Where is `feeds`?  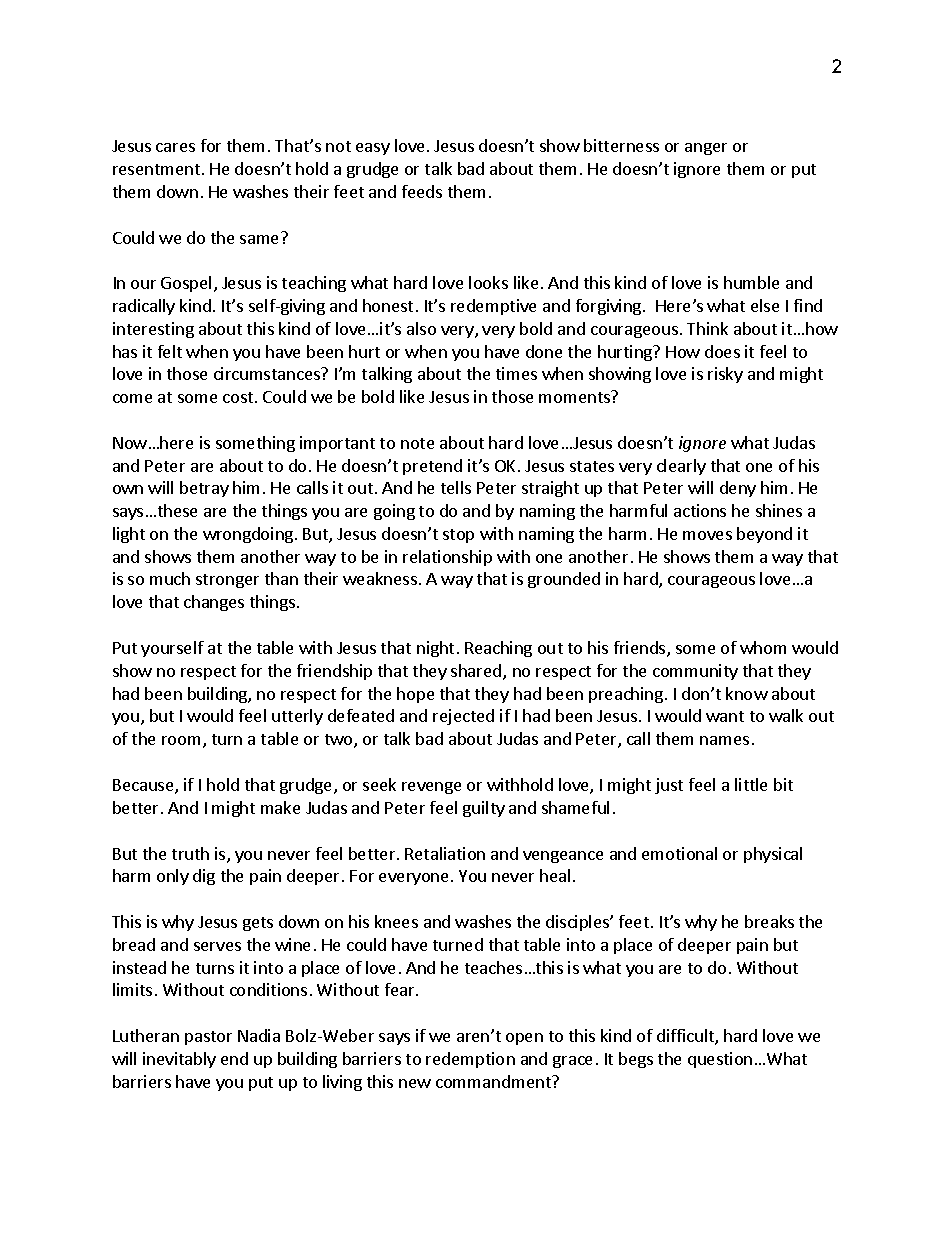 feeds is located at coordinates (422, 191).
